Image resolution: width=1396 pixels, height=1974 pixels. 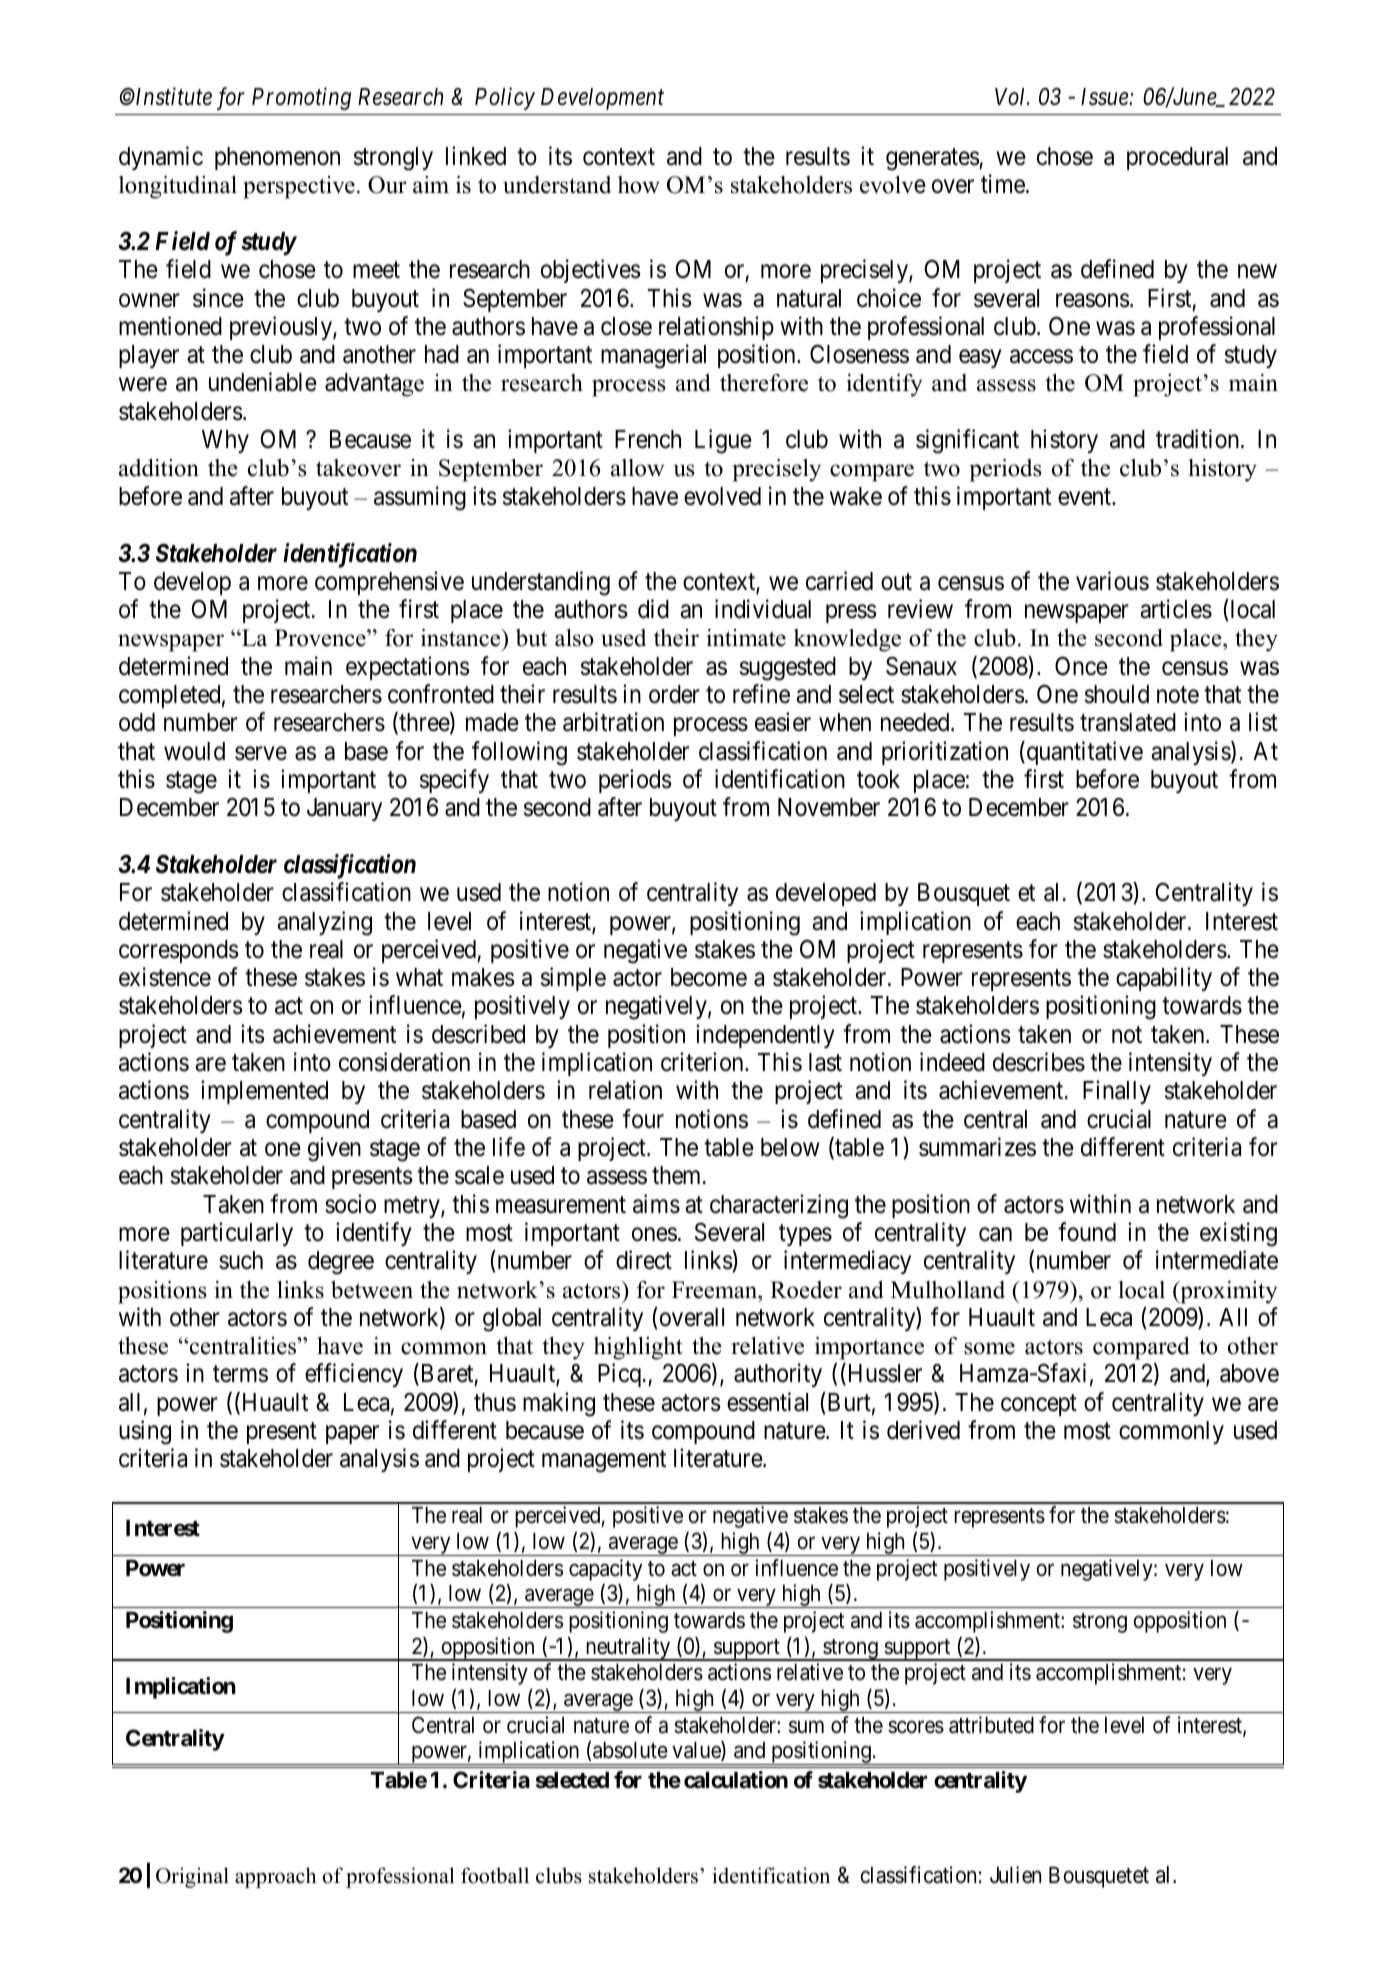 I want to click on analyzing, so click(x=324, y=923).
